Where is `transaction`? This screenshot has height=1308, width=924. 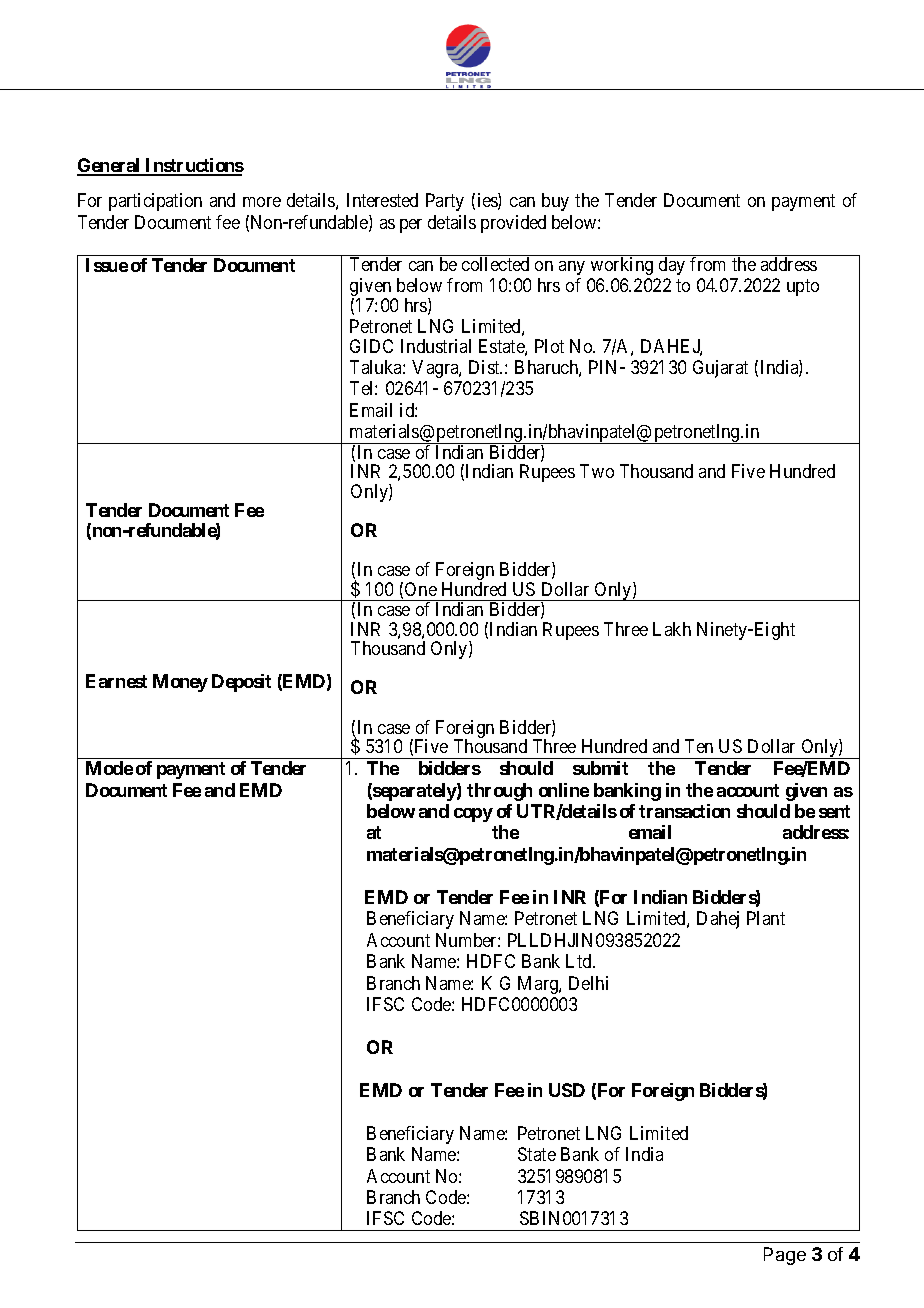 transaction is located at coordinates (684, 811).
